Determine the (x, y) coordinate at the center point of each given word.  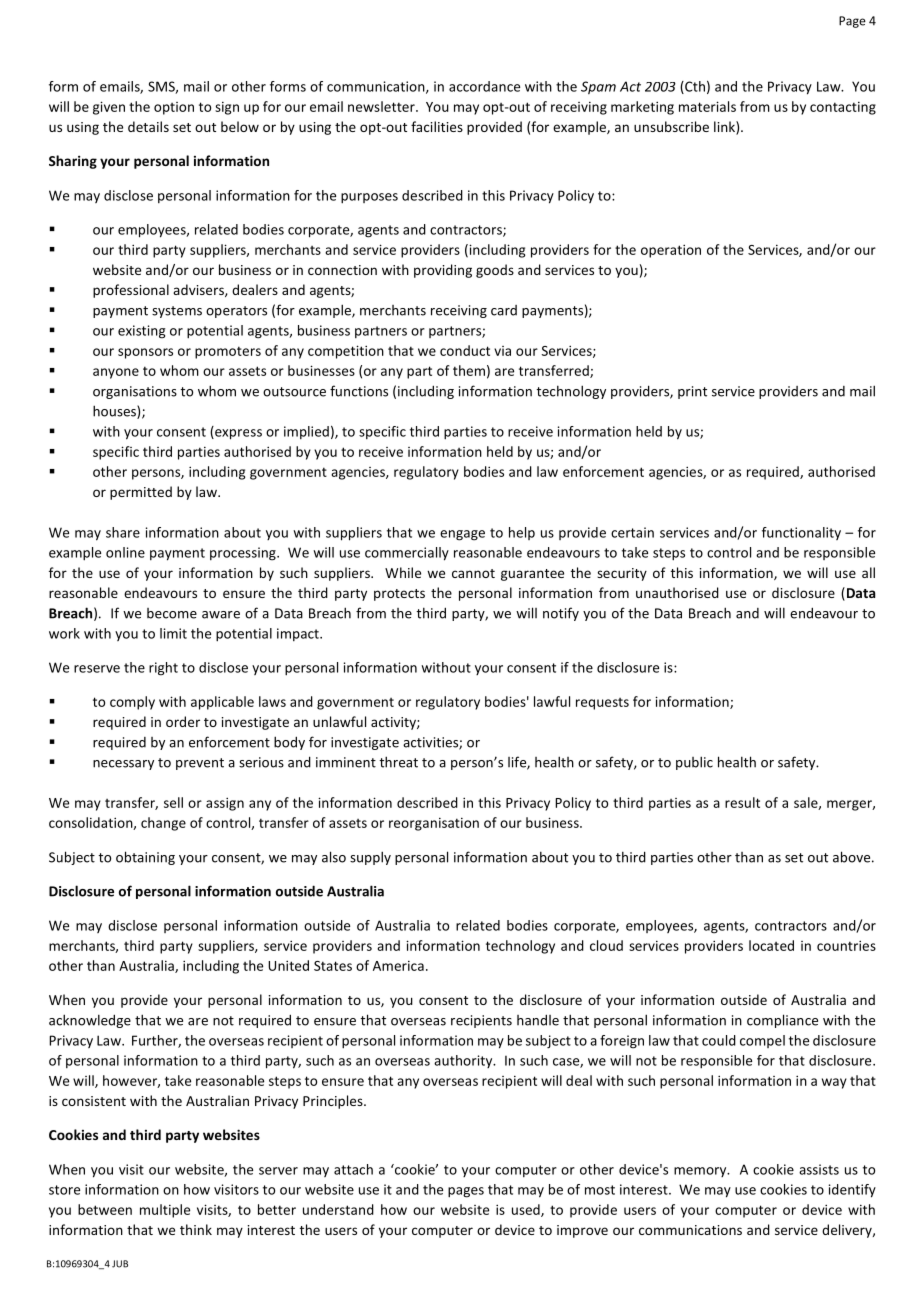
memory (701, 1172)
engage (462, 535)
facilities (437, 126)
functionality (801, 533)
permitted (141, 493)
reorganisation (434, 824)
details (148, 126)
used (527, 1210)
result (742, 802)
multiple (165, 1211)
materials (707, 106)
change (163, 824)
